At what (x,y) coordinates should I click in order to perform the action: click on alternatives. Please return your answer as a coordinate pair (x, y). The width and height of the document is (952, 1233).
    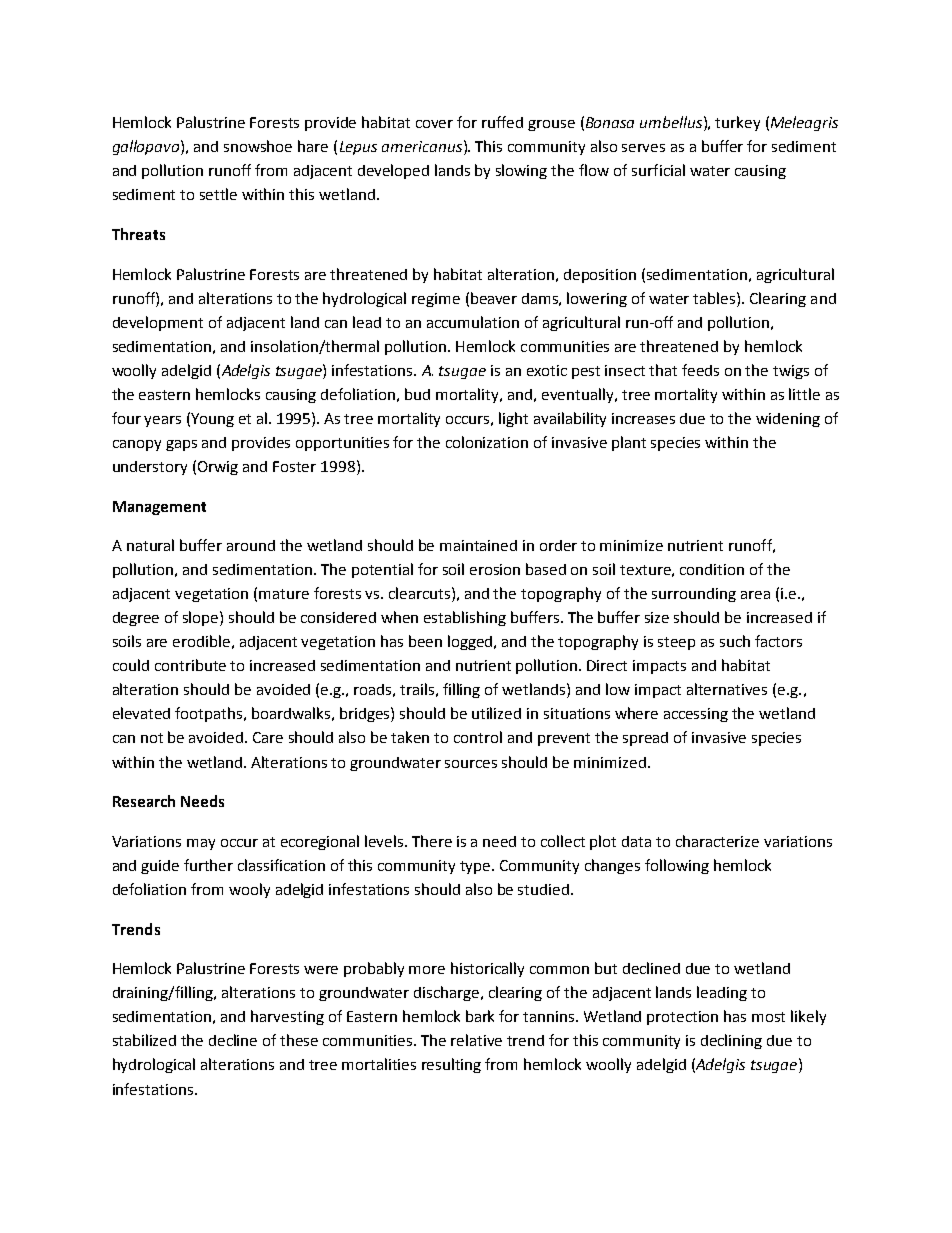
    Looking at the image, I should click on (727, 689).
